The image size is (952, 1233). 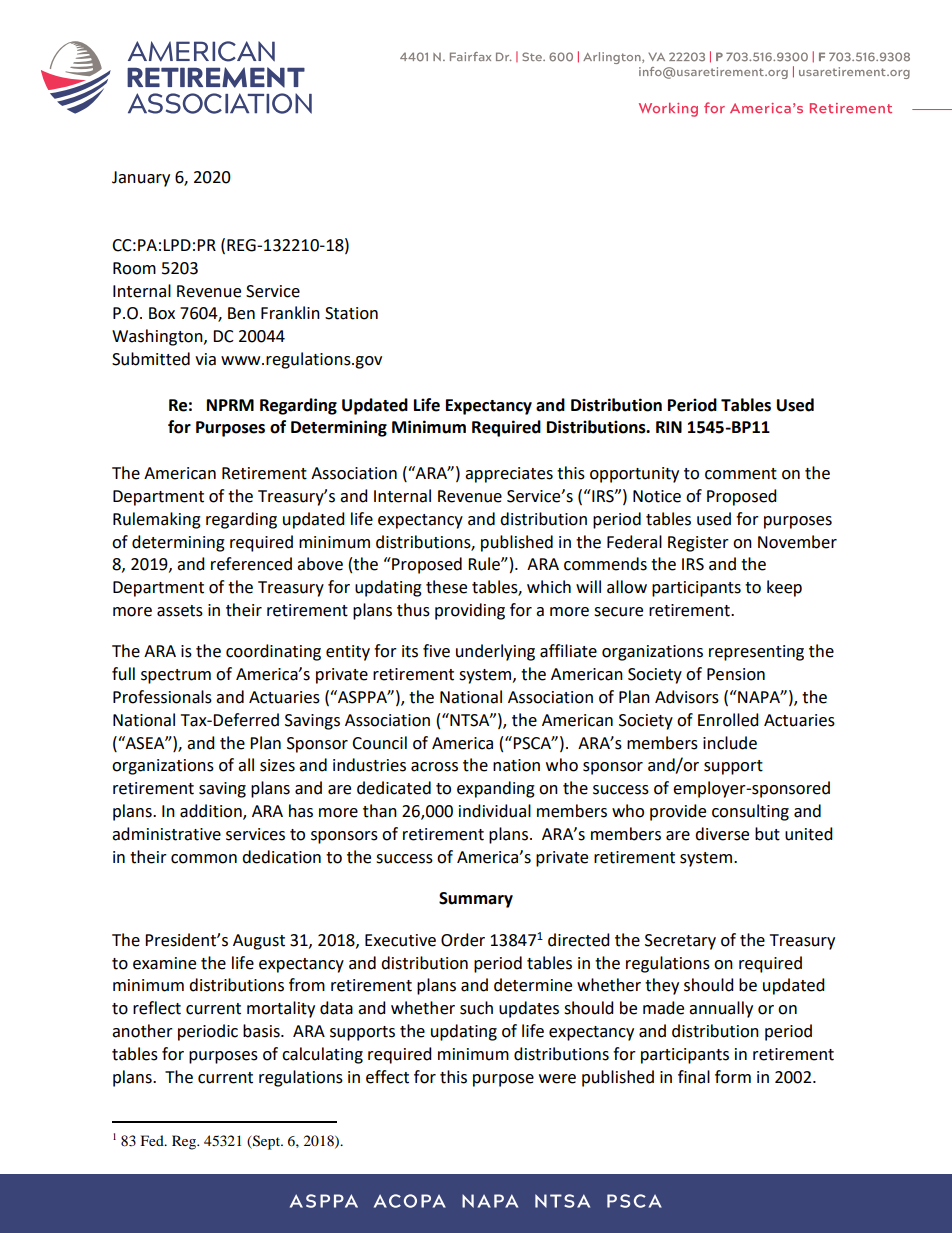 I want to click on appreciates, so click(x=509, y=475).
